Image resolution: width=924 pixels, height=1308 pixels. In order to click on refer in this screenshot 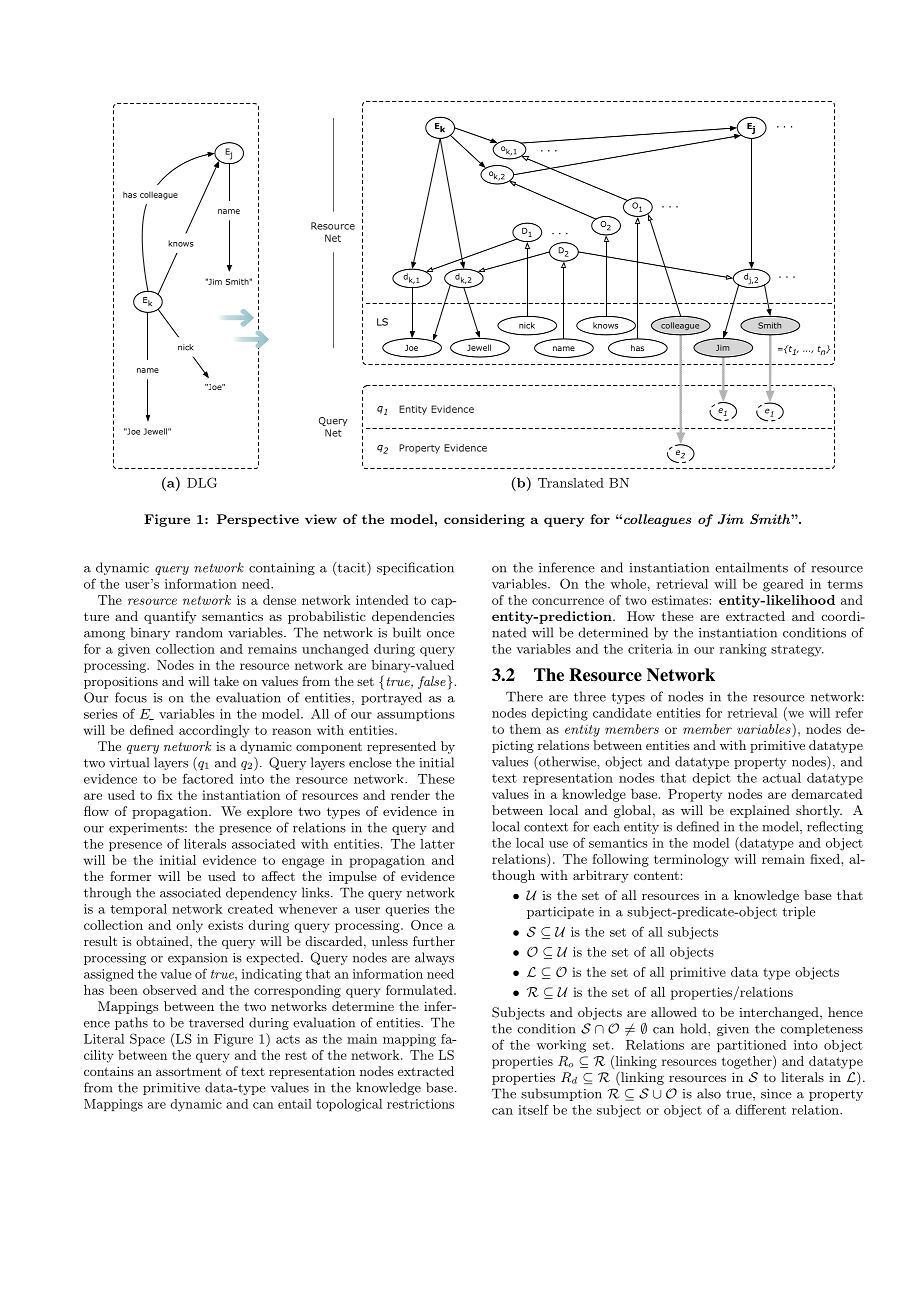, I will do `click(849, 712)`.
